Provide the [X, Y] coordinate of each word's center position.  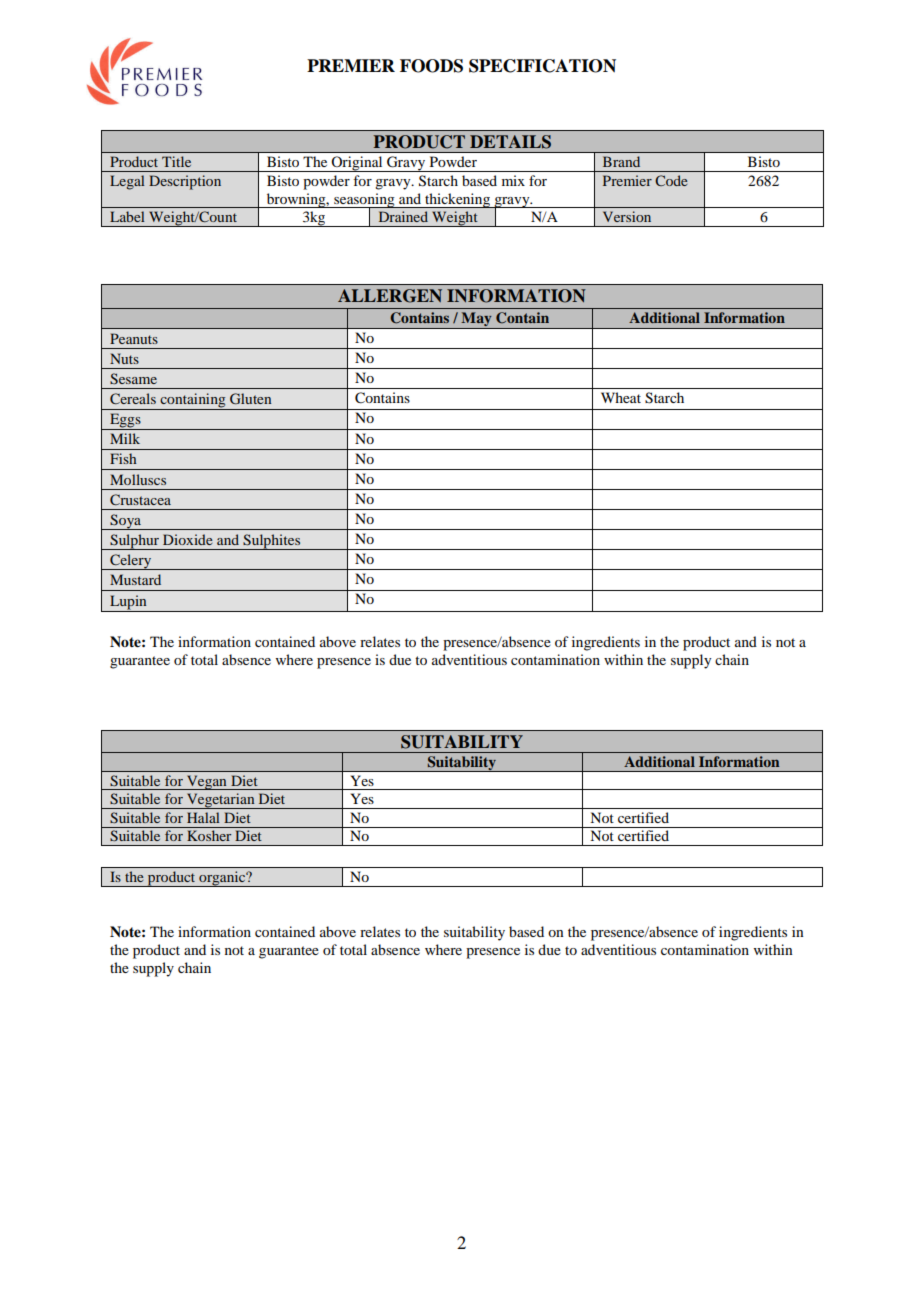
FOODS [431, 66]
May [476, 320]
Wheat [621, 397]
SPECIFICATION [542, 66]
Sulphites [272, 542]
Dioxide [188, 539]
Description [185, 182]
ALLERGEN [390, 296]
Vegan [207, 782]
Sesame [133, 379]
